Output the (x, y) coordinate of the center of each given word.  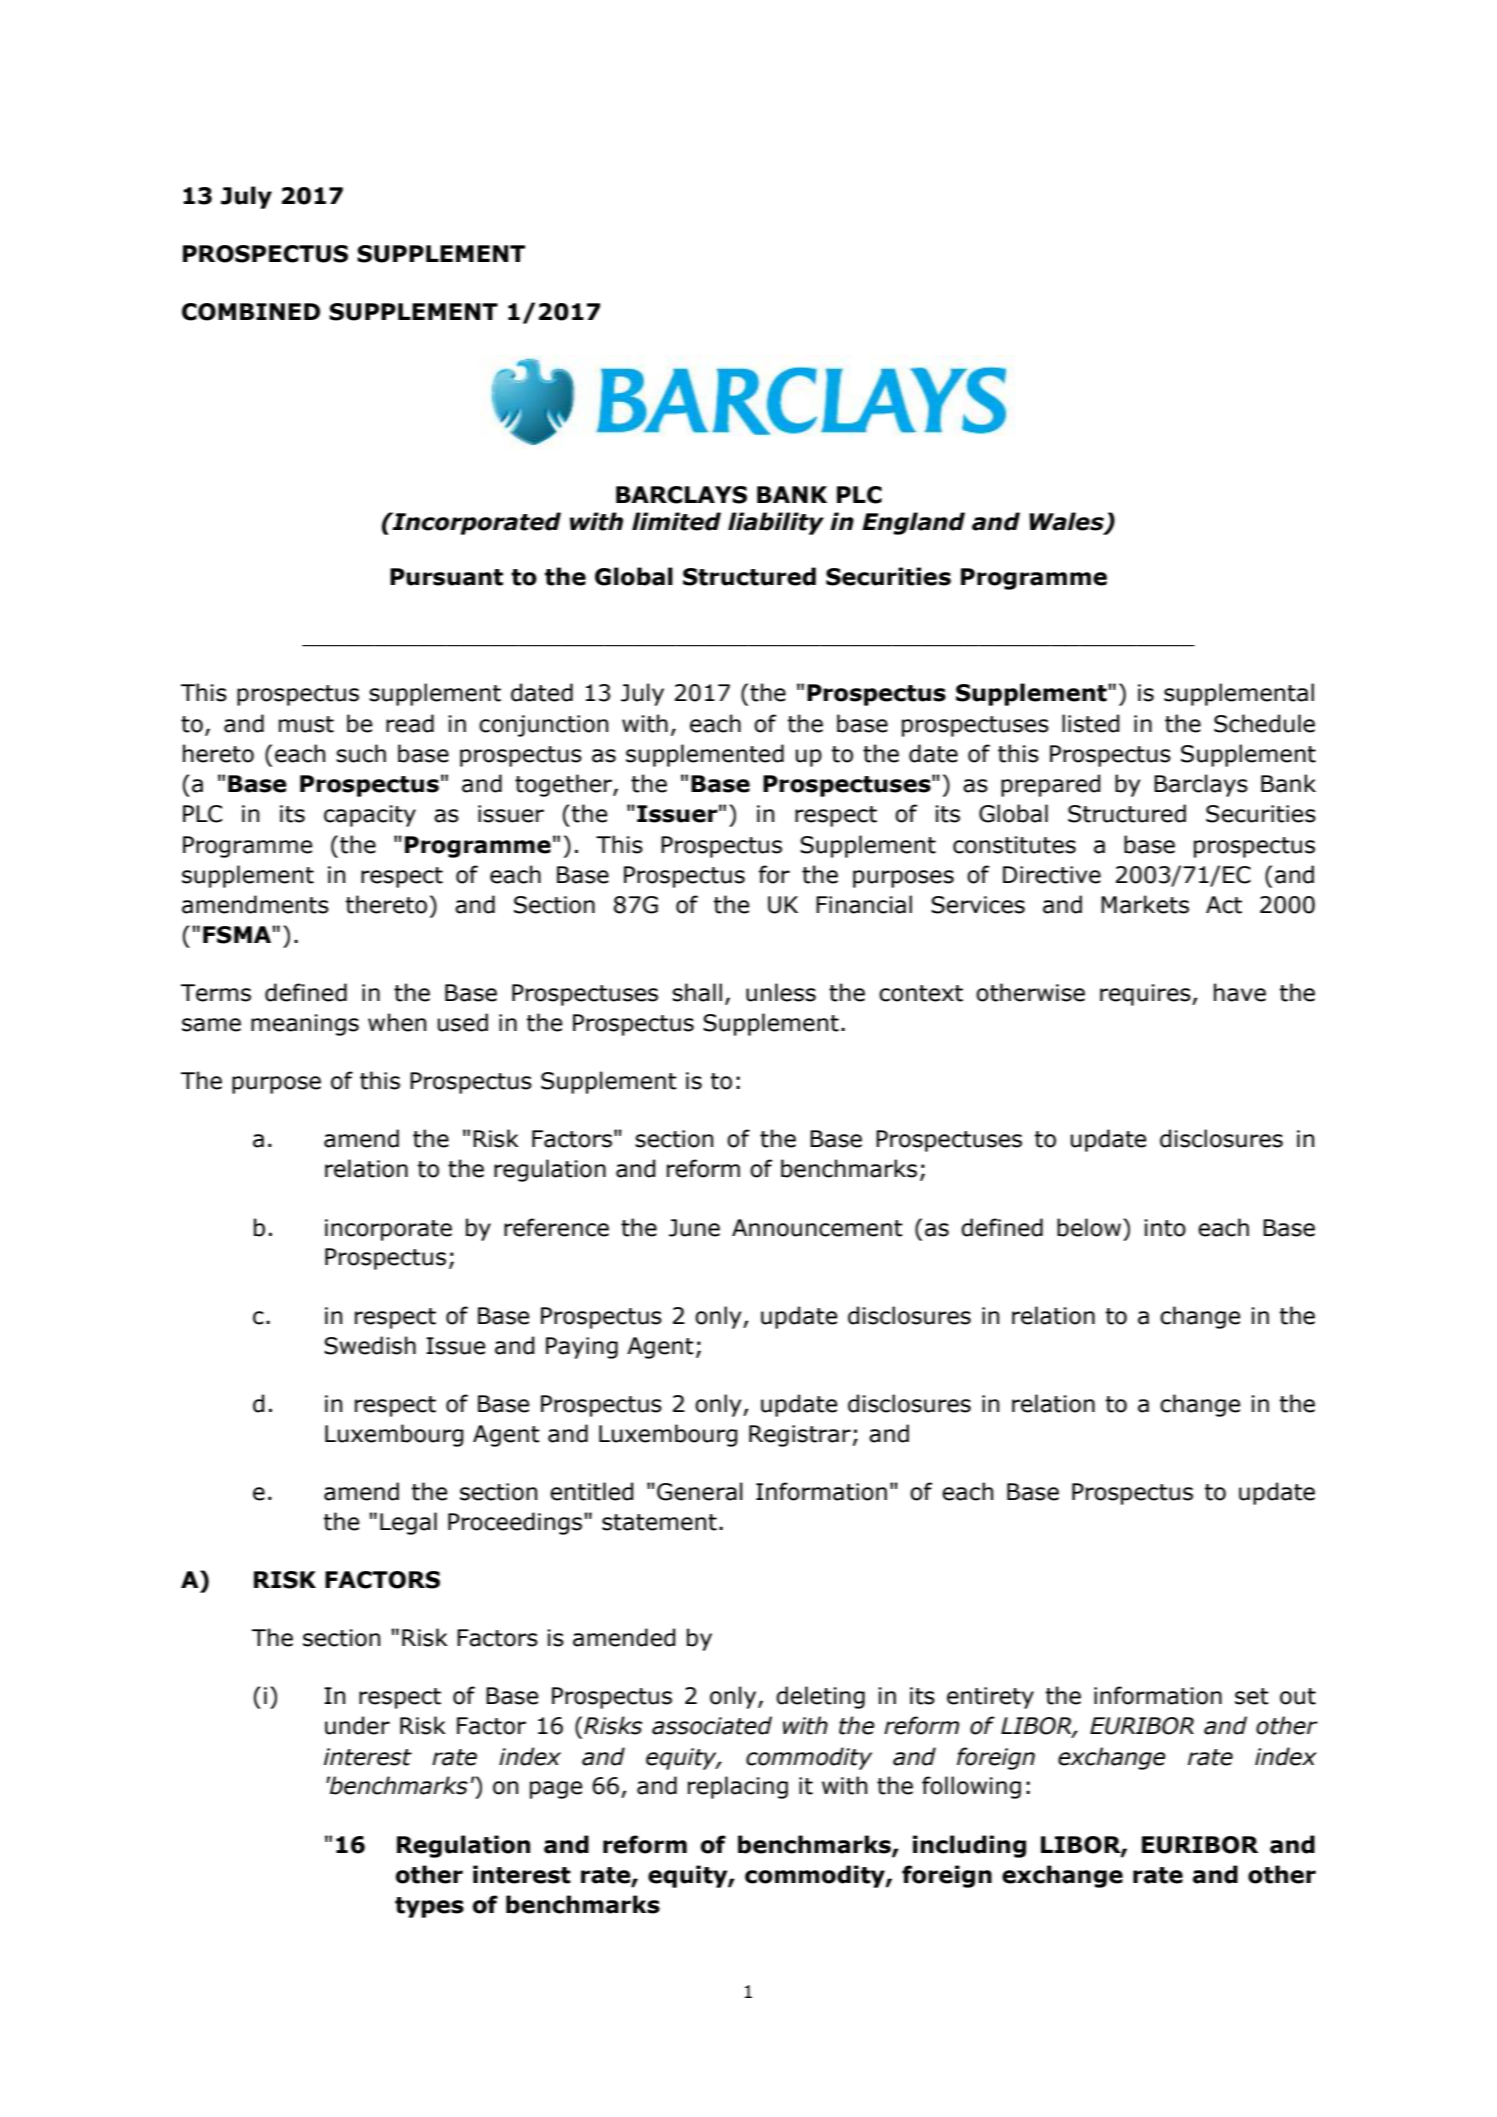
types (429, 1907)
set (1252, 1696)
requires (1146, 995)
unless (781, 992)
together (564, 785)
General (700, 1491)
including (969, 1846)
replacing (738, 1787)
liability (776, 523)
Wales (1067, 522)
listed (1090, 723)
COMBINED (251, 312)
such (361, 753)
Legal (408, 1523)
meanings (305, 1025)
